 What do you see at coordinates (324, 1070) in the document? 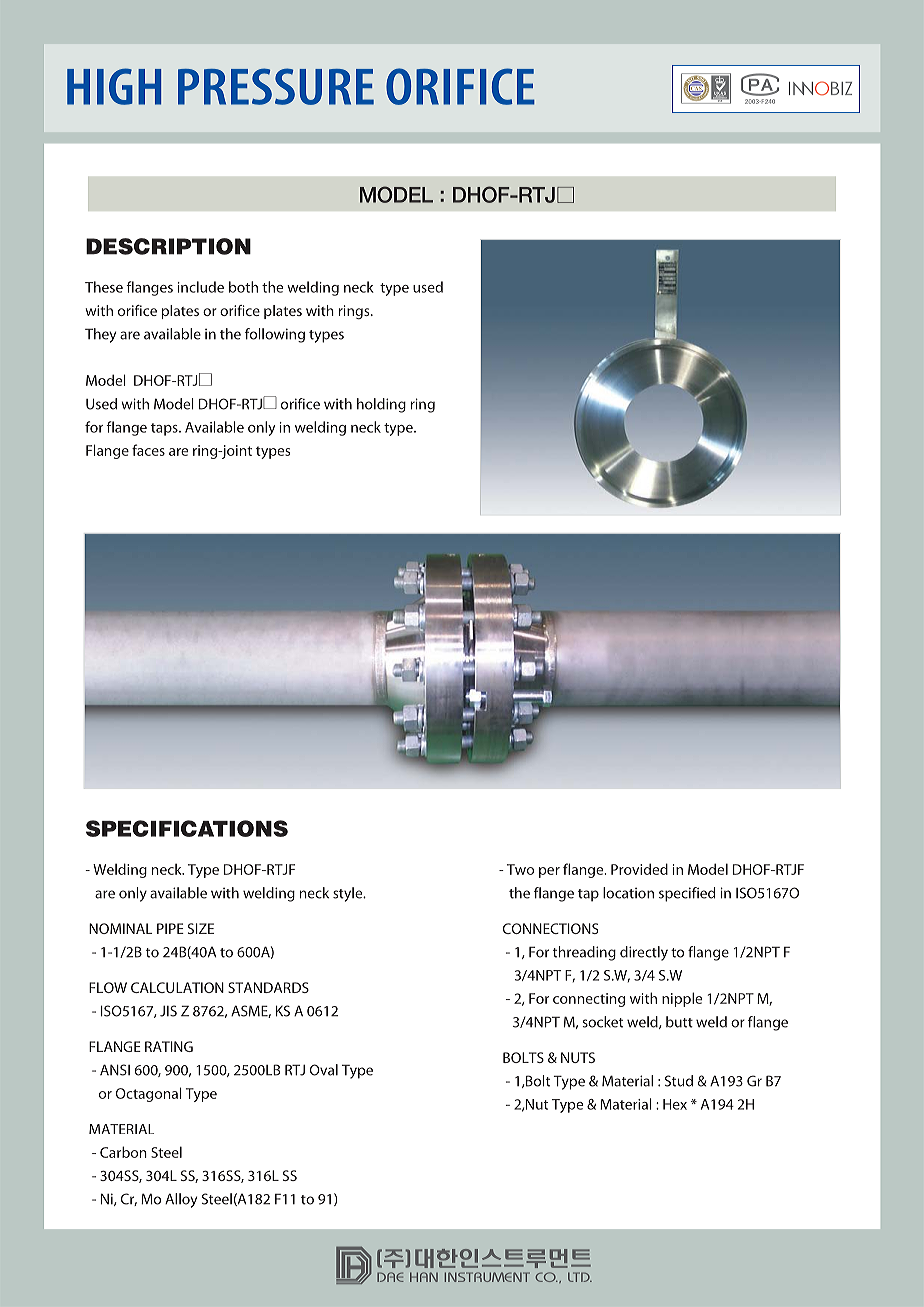
I see `Oval` at bounding box center [324, 1070].
